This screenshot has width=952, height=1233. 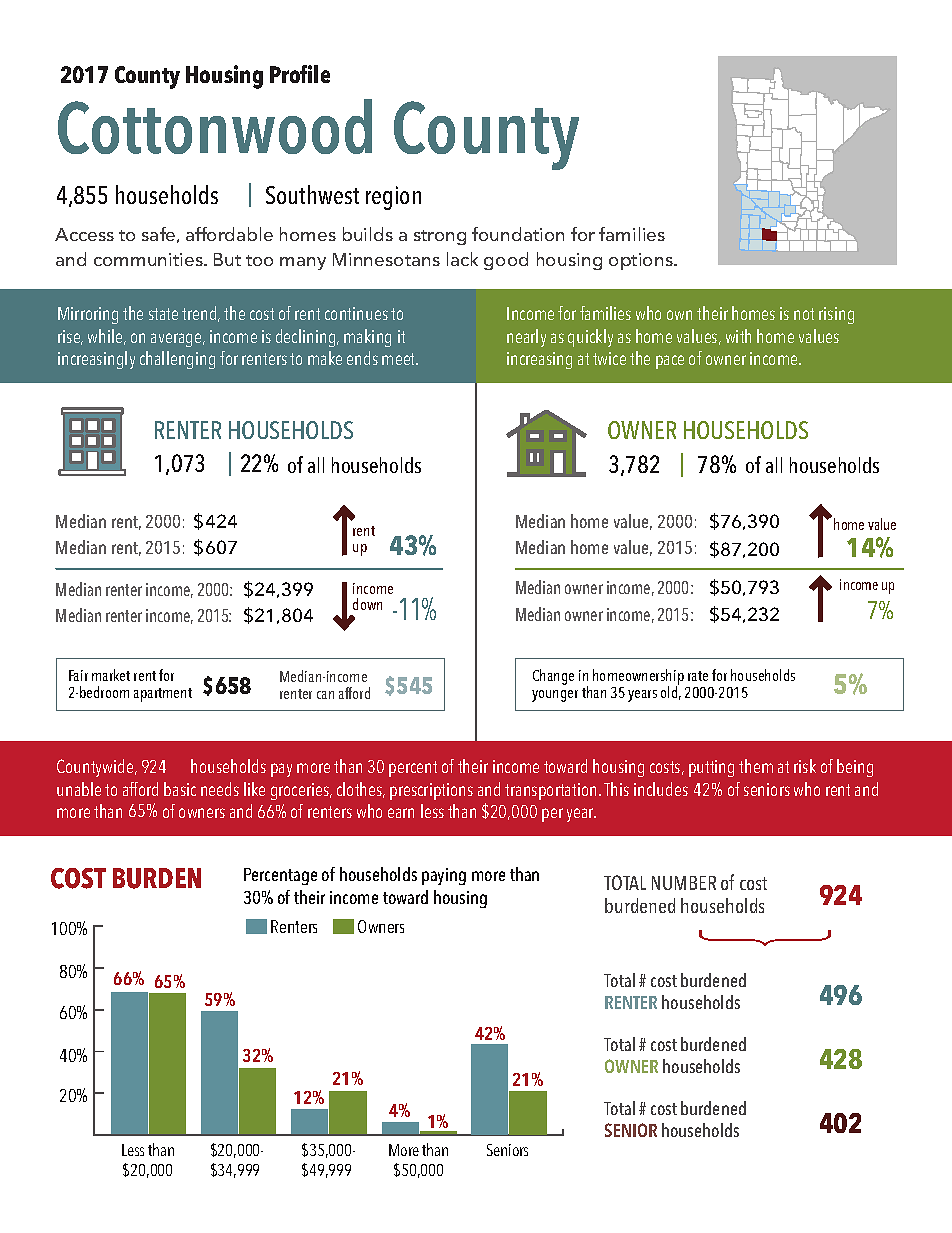 What do you see at coordinates (400, 359) in the screenshot?
I see `meet` at bounding box center [400, 359].
